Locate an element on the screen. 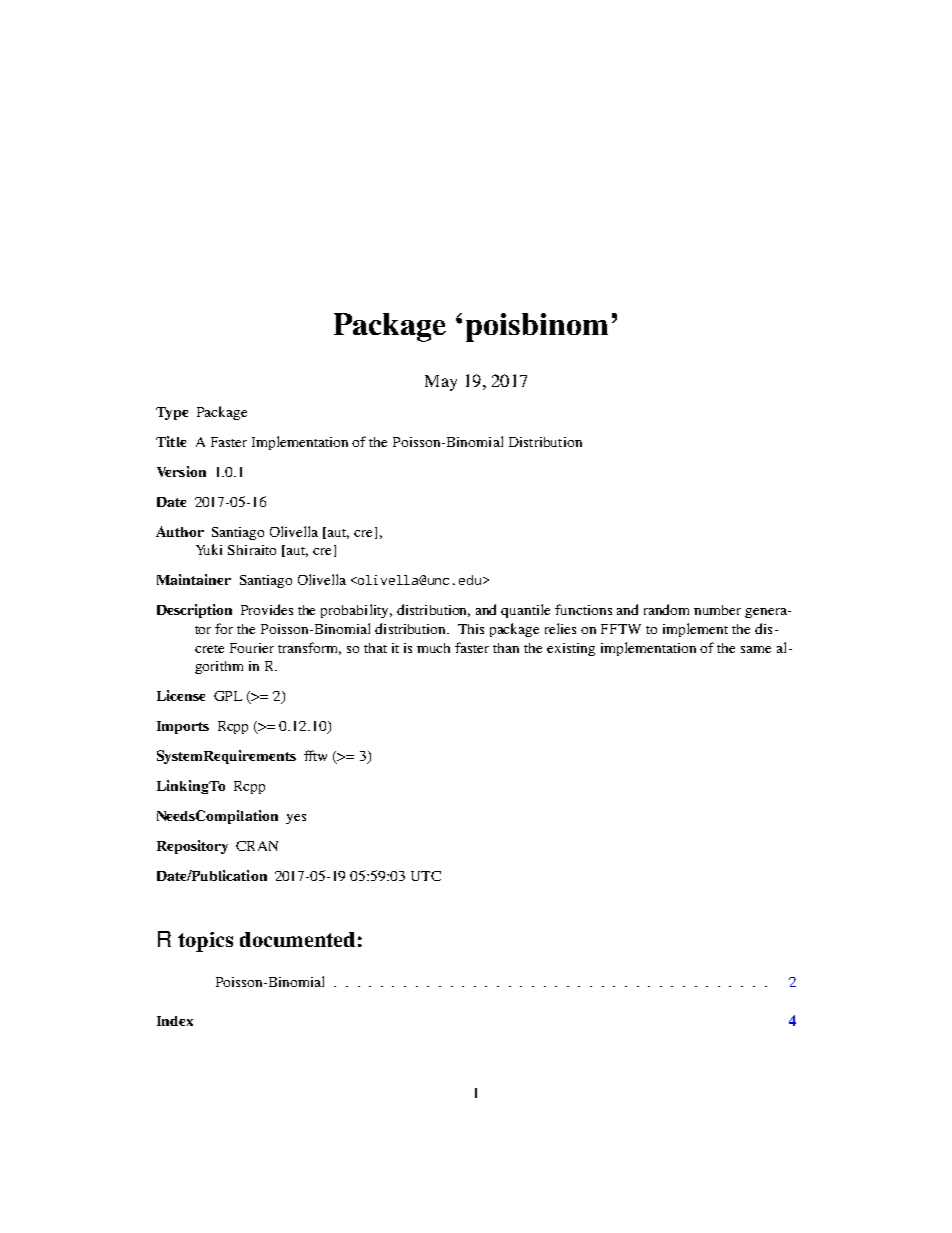  documented is located at coordinates (297, 939).
